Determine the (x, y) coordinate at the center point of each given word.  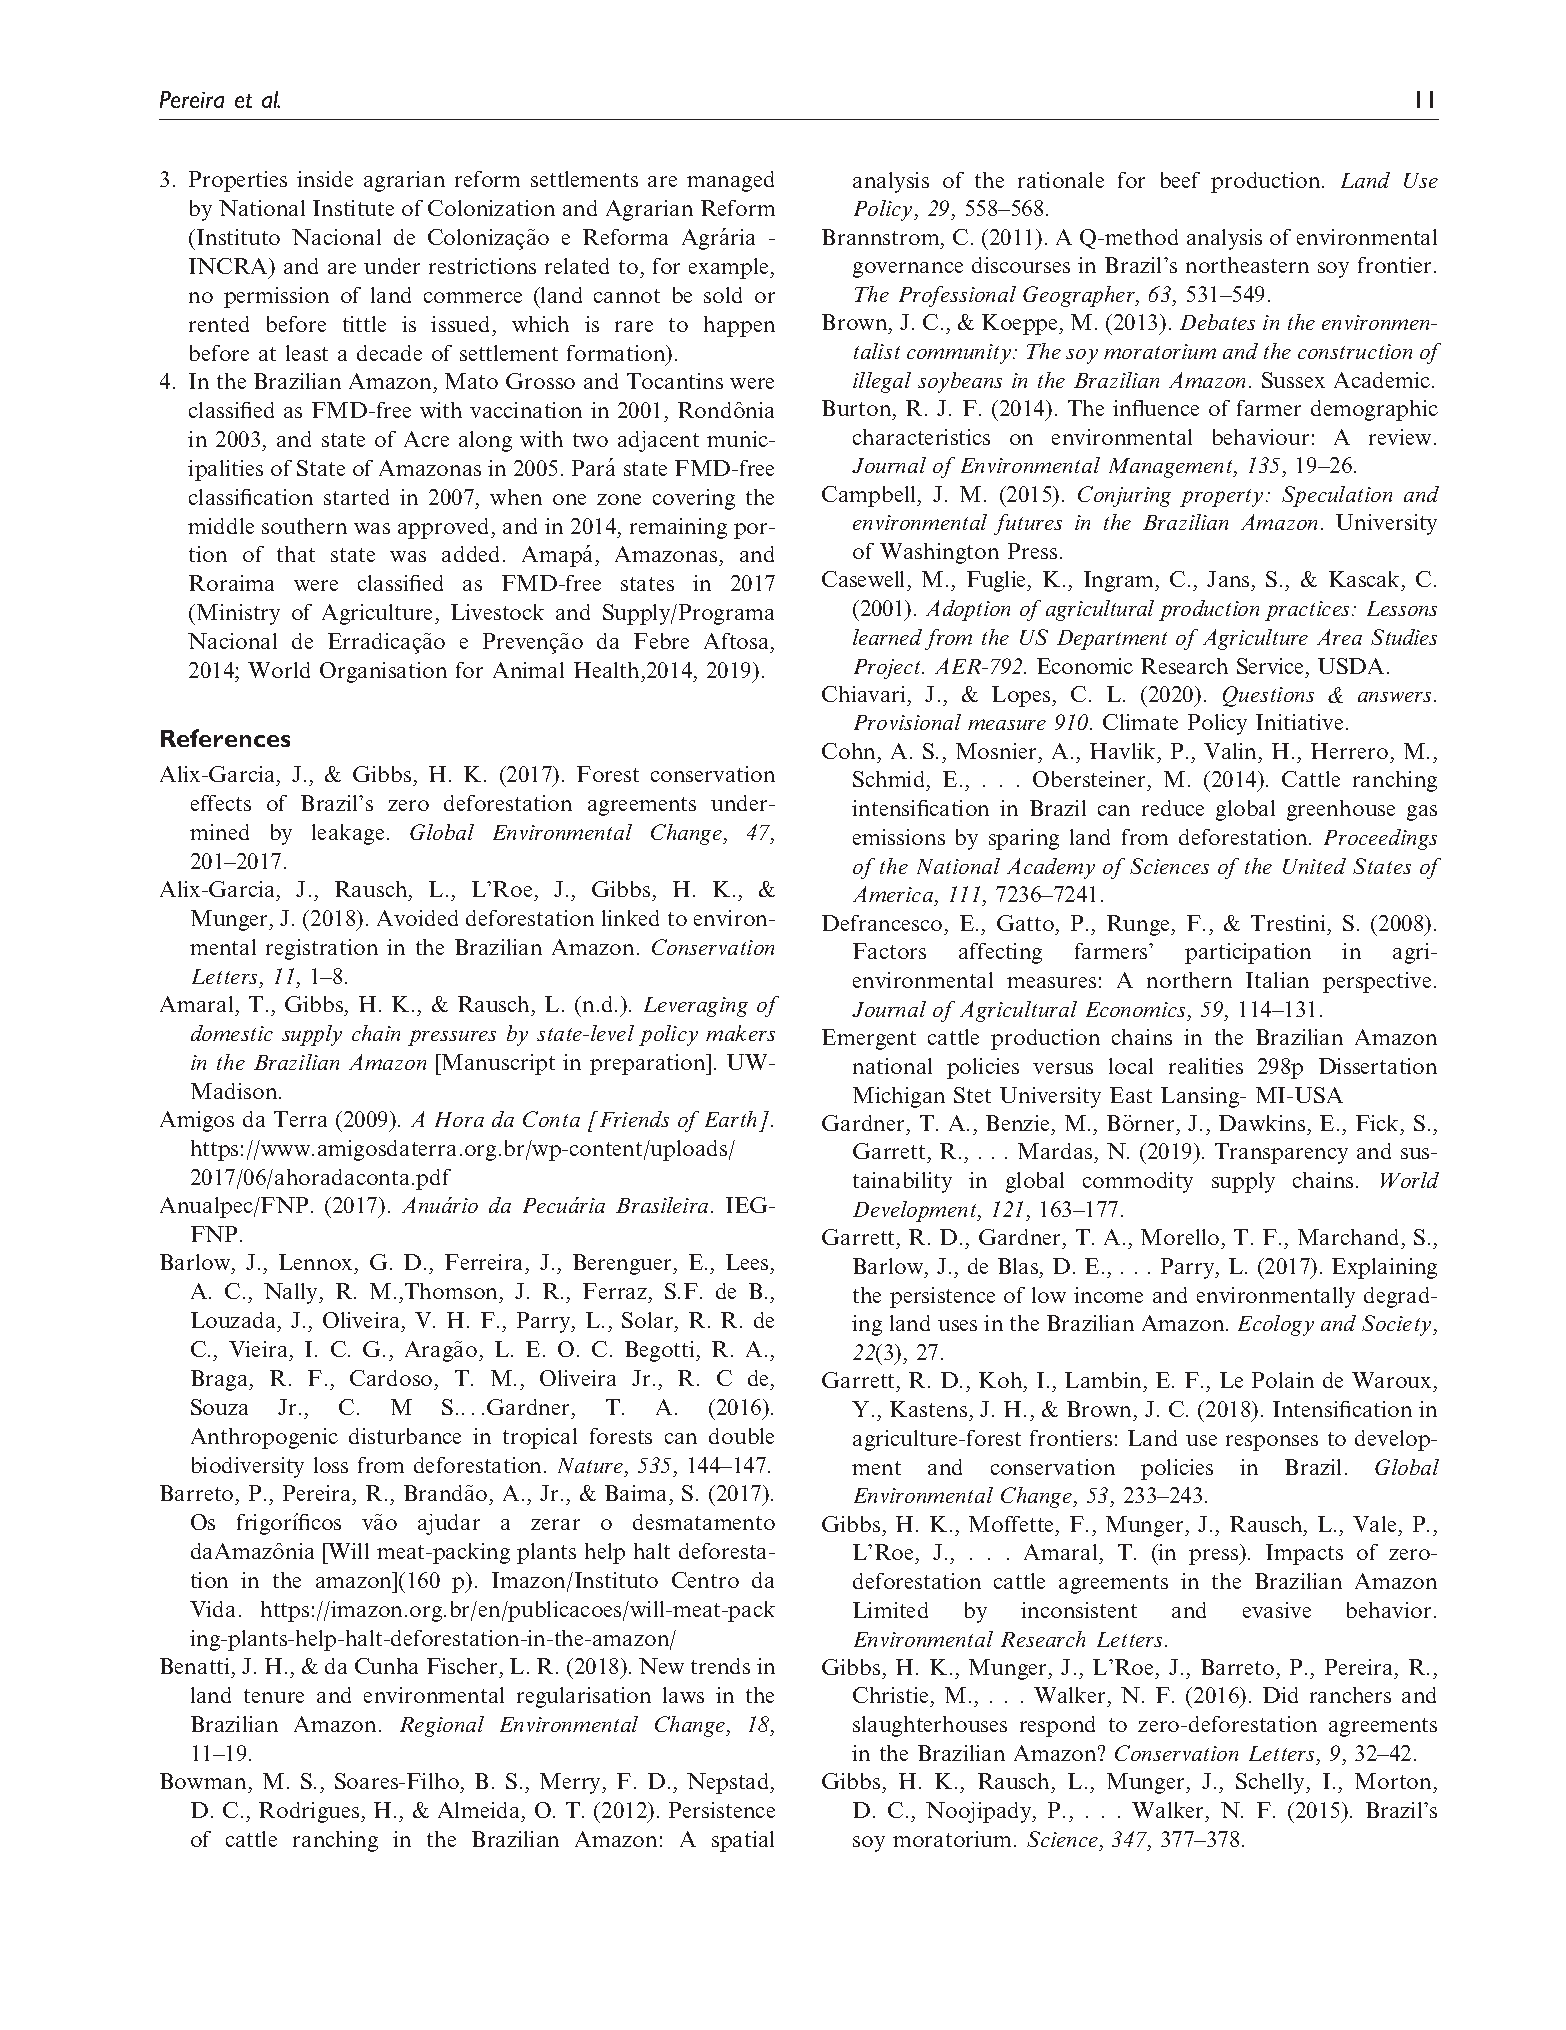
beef (1180, 180)
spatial (743, 1841)
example (730, 268)
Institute (353, 208)
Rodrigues (310, 1812)
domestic (232, 1033)
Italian (1277, 980)
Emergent (869, 1039)
